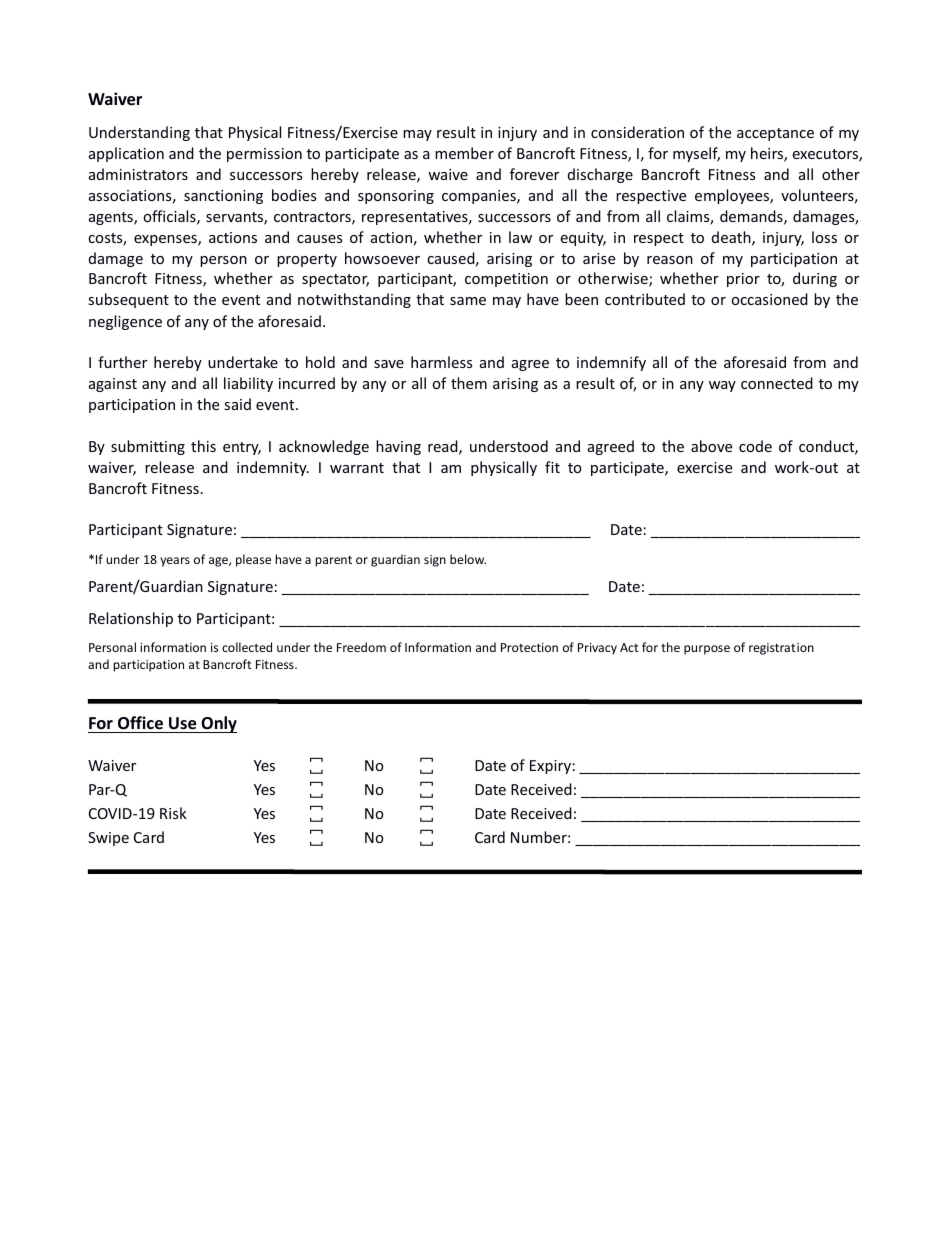 Image resolution: width=952 pixels, height=1233 pixels. Describe the element at coordinates (398, 447) in the screenshot. I see `having` at that location.
